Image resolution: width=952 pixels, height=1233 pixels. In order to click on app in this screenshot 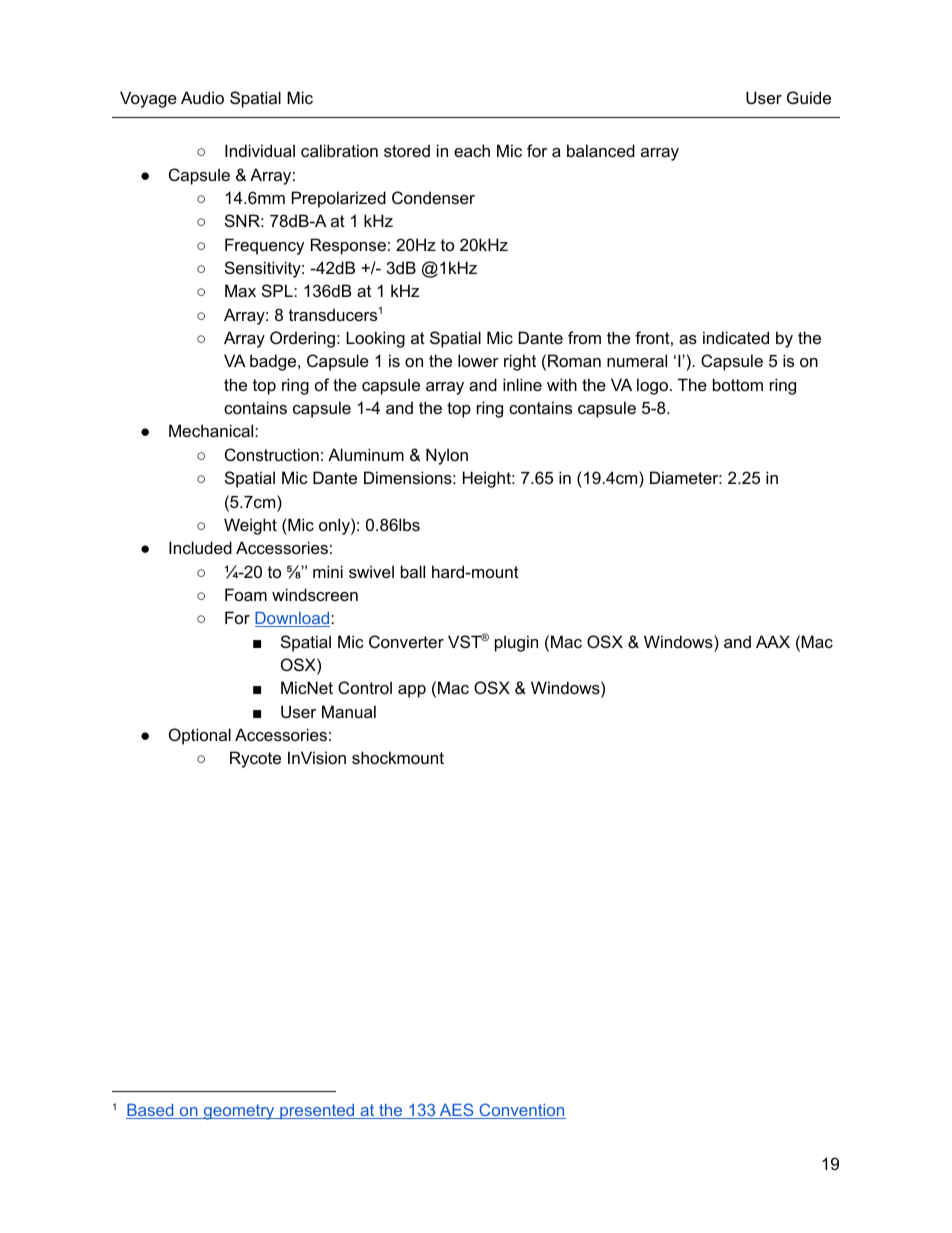, I will do `click(412, 691)`.
